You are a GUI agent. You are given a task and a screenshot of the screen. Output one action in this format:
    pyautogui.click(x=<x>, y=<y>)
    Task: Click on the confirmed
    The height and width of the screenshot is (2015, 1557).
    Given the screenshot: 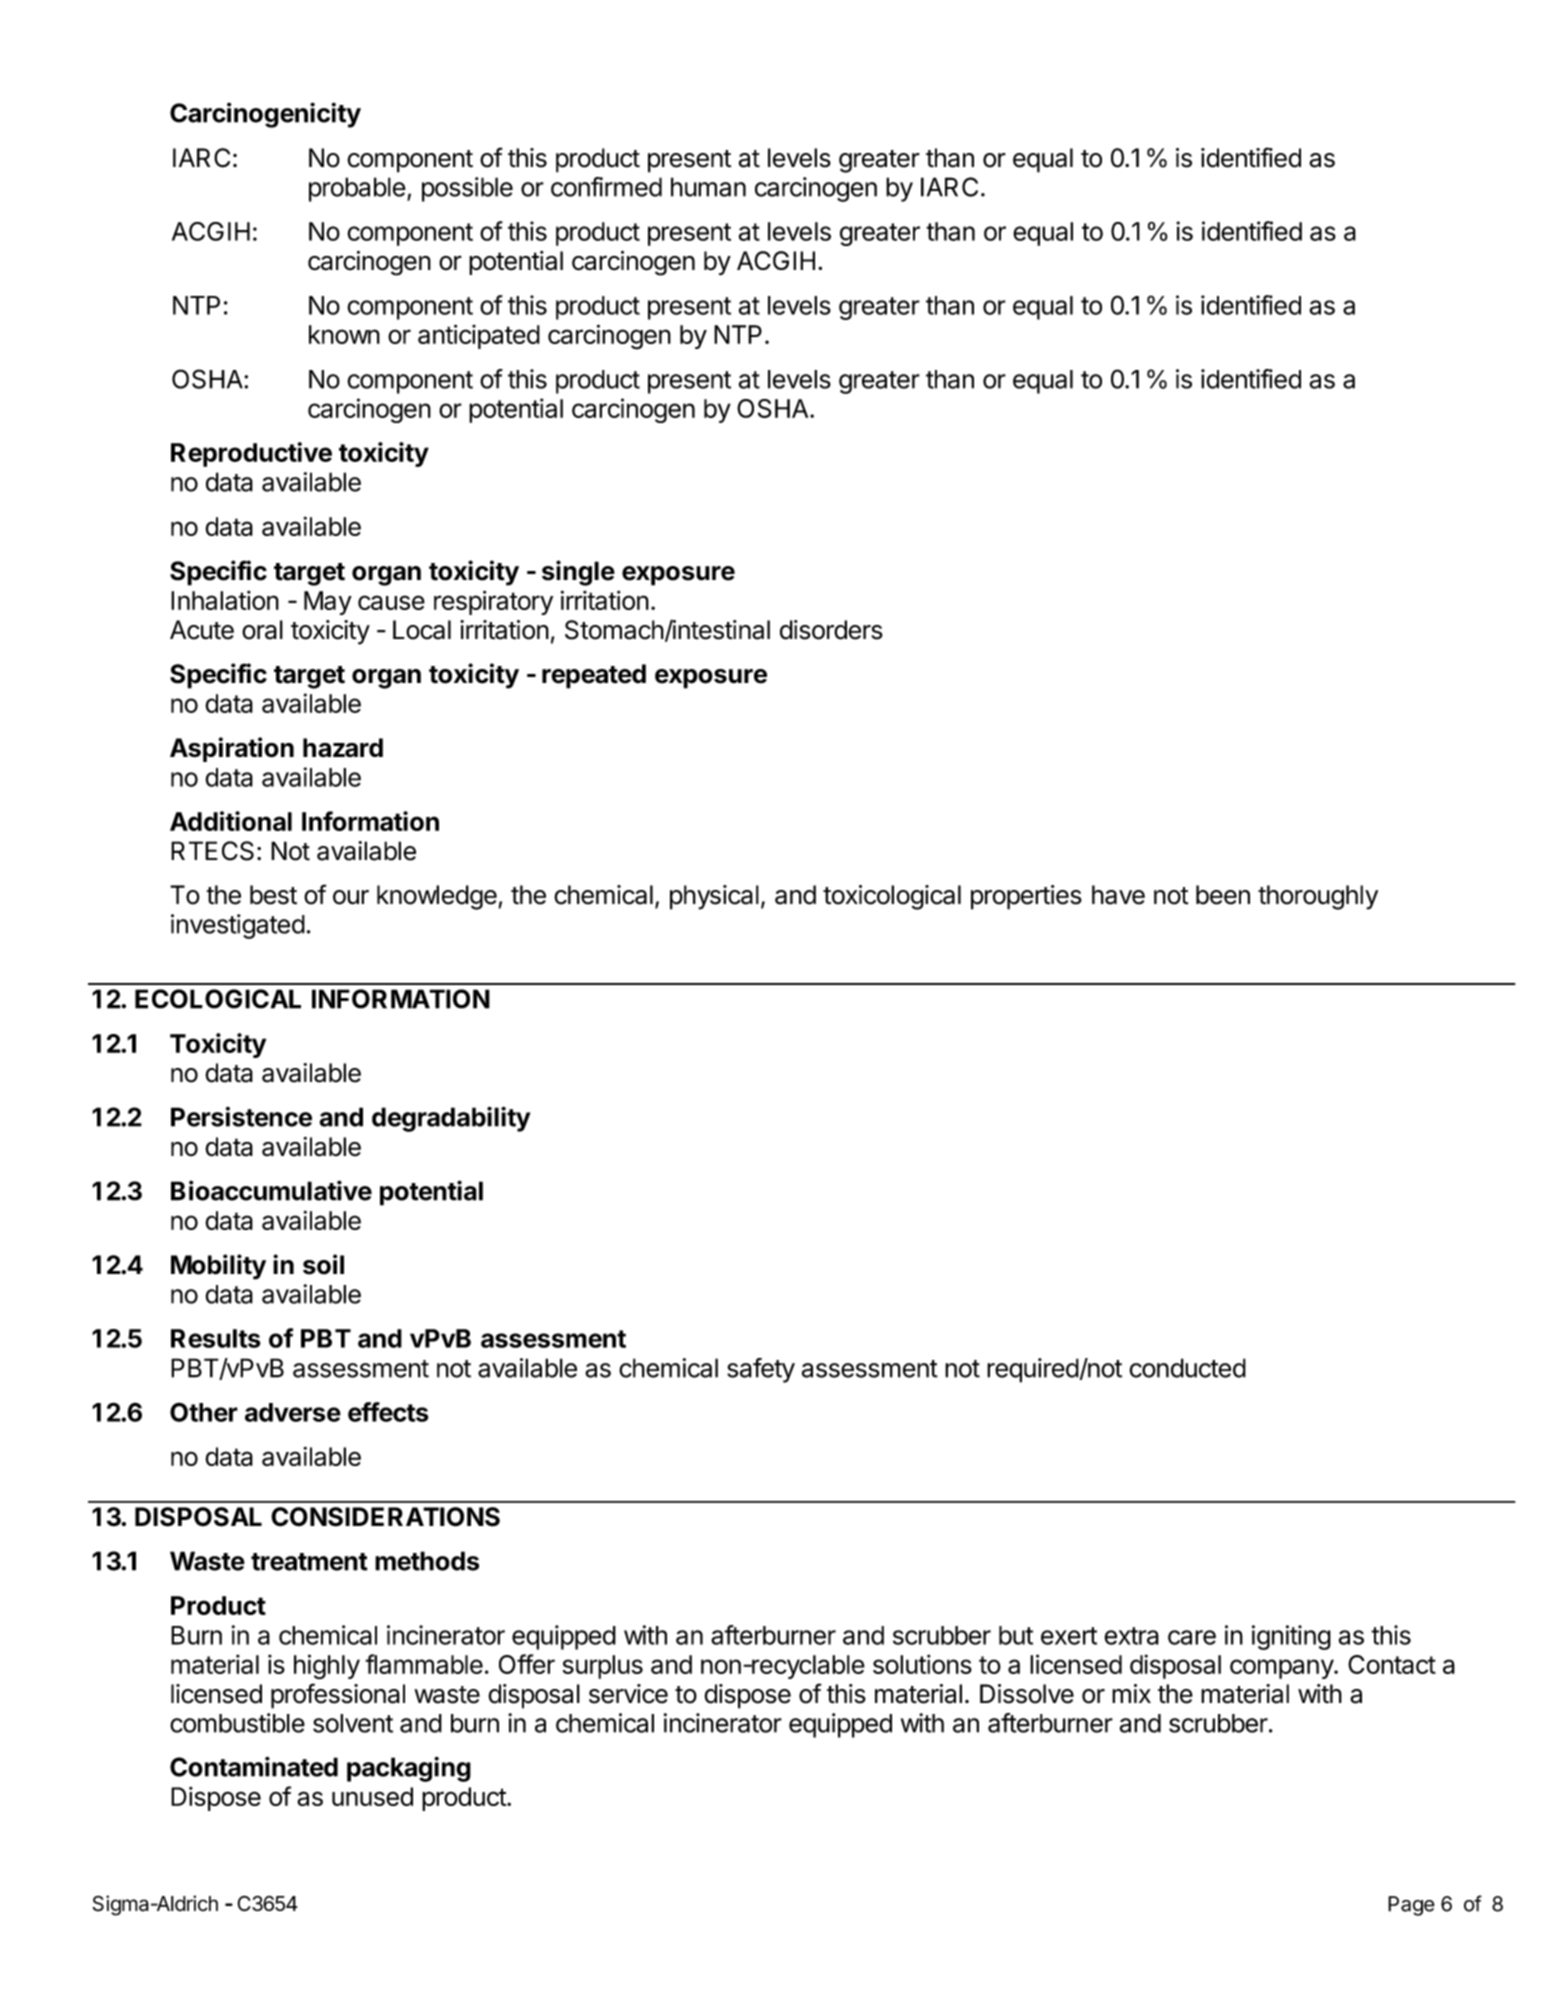 What is the action you would take?
    pyautogui.click(x=606, y=187)
